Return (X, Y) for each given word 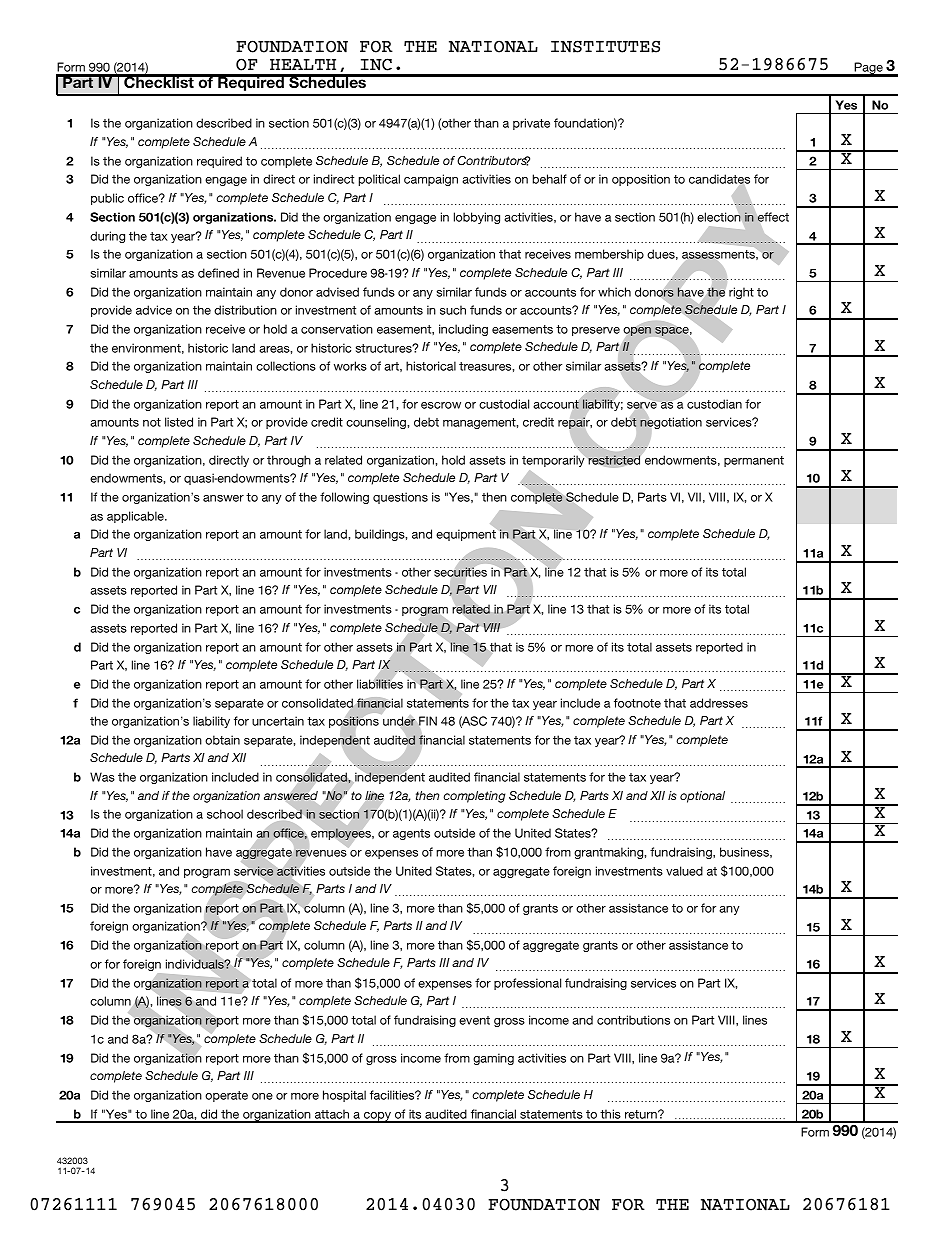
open (637, 331)
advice (154, 310)
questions (400, 498)
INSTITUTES (605, 46)
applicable (136, 517)
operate (226, 1096)
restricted (614, 460)
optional (702, 797)
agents (411, 834)
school (225, 814)
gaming (493, 1059)
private (531, 124)
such (453, 310)
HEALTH (303, 64)
